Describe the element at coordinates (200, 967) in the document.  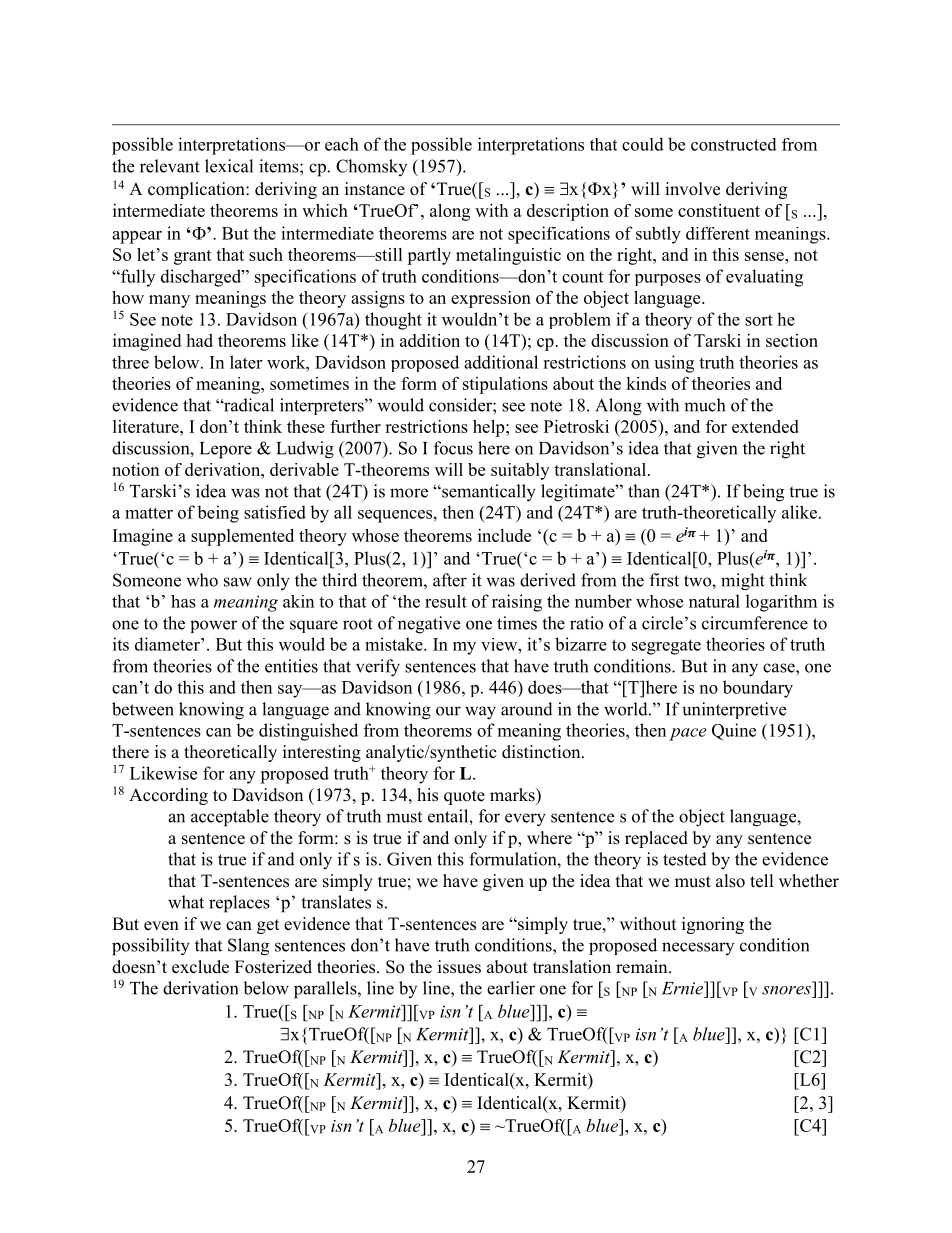
I see `exclude` at that location.
